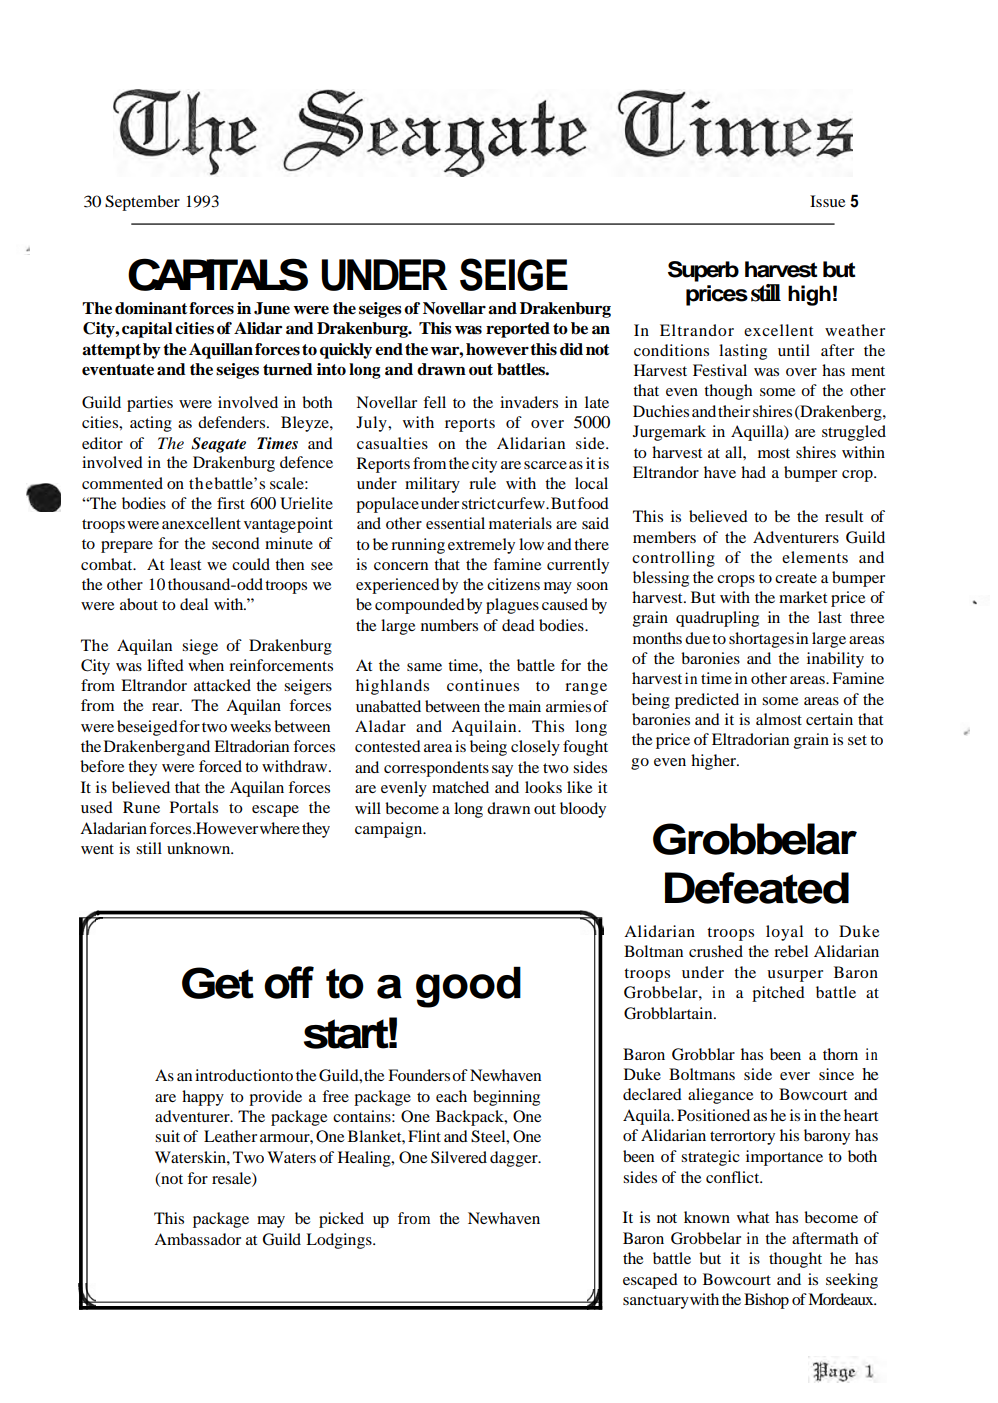  What do you see at coordinates (197, 1239) in the screenshot?
I see `Ambassador` at bounding box center [197, 1239].
